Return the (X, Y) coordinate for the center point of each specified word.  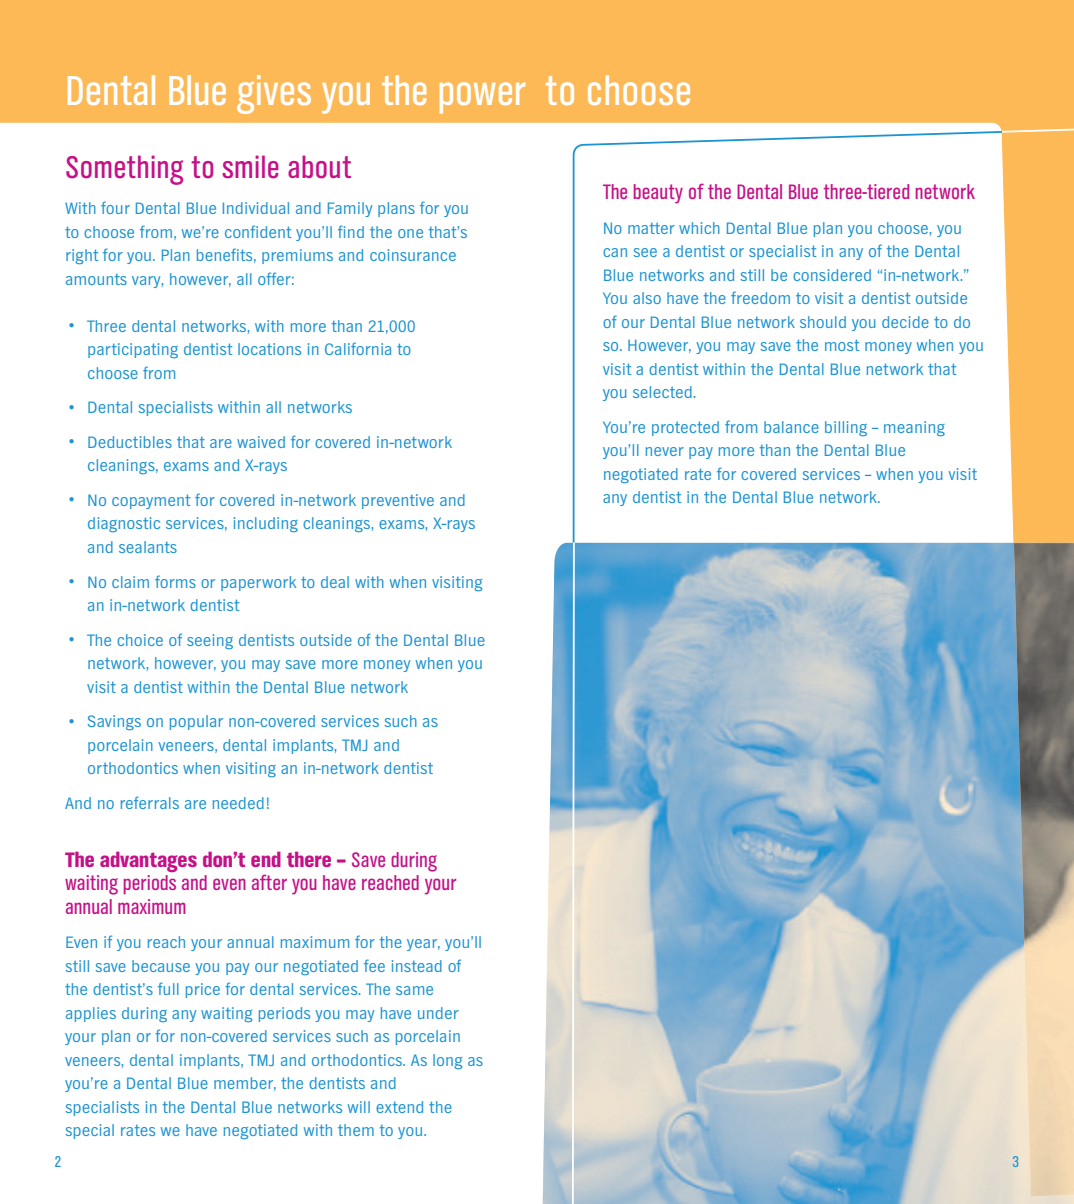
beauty (658, 194)
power (482, 98)
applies (91, 1014)
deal (335, 582)
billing (846, 428)
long (447, 1061)
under (438, 1013)
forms (175, 581)
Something (124, 170)
